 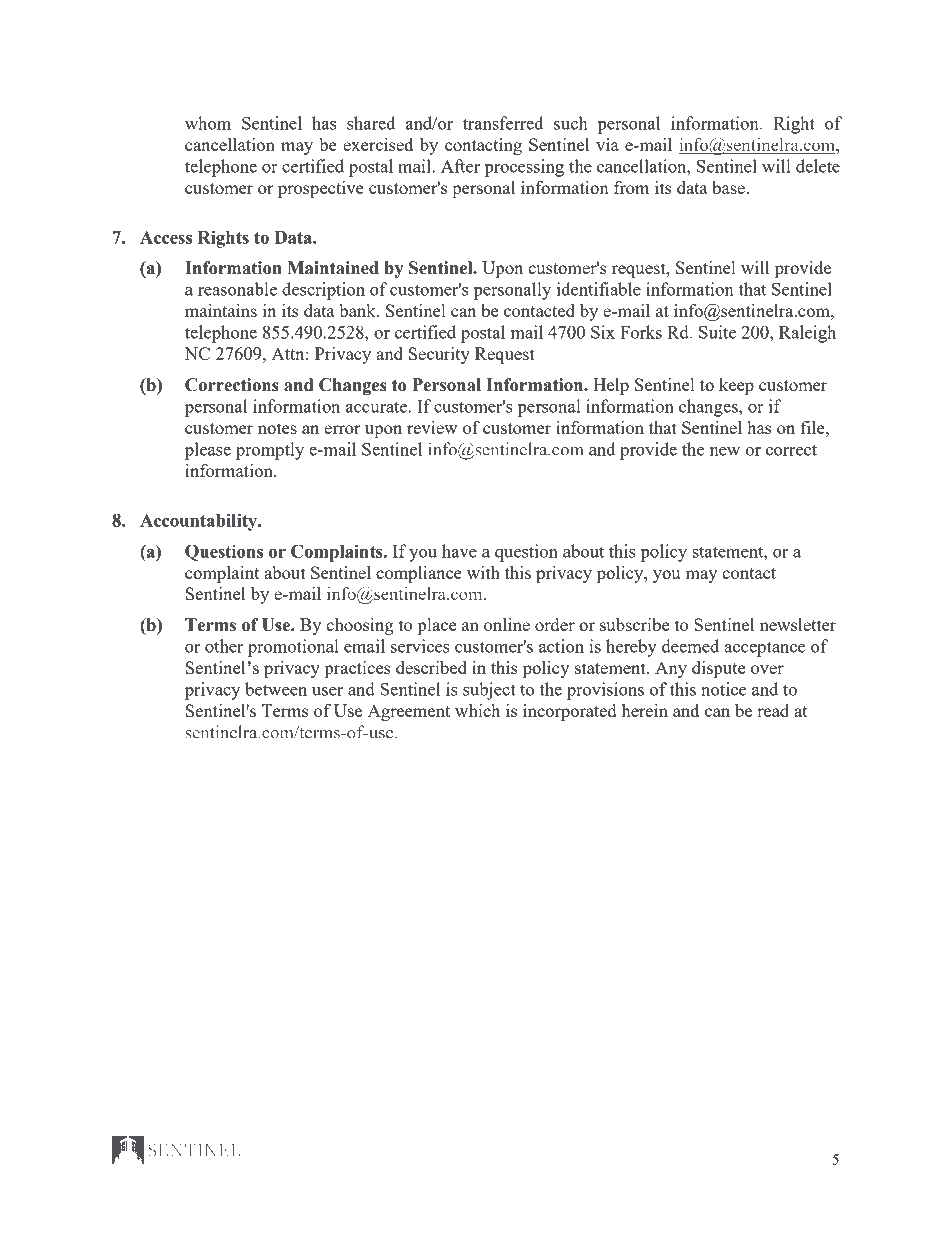 I want to click on delete, so click(x=818, y=166).
